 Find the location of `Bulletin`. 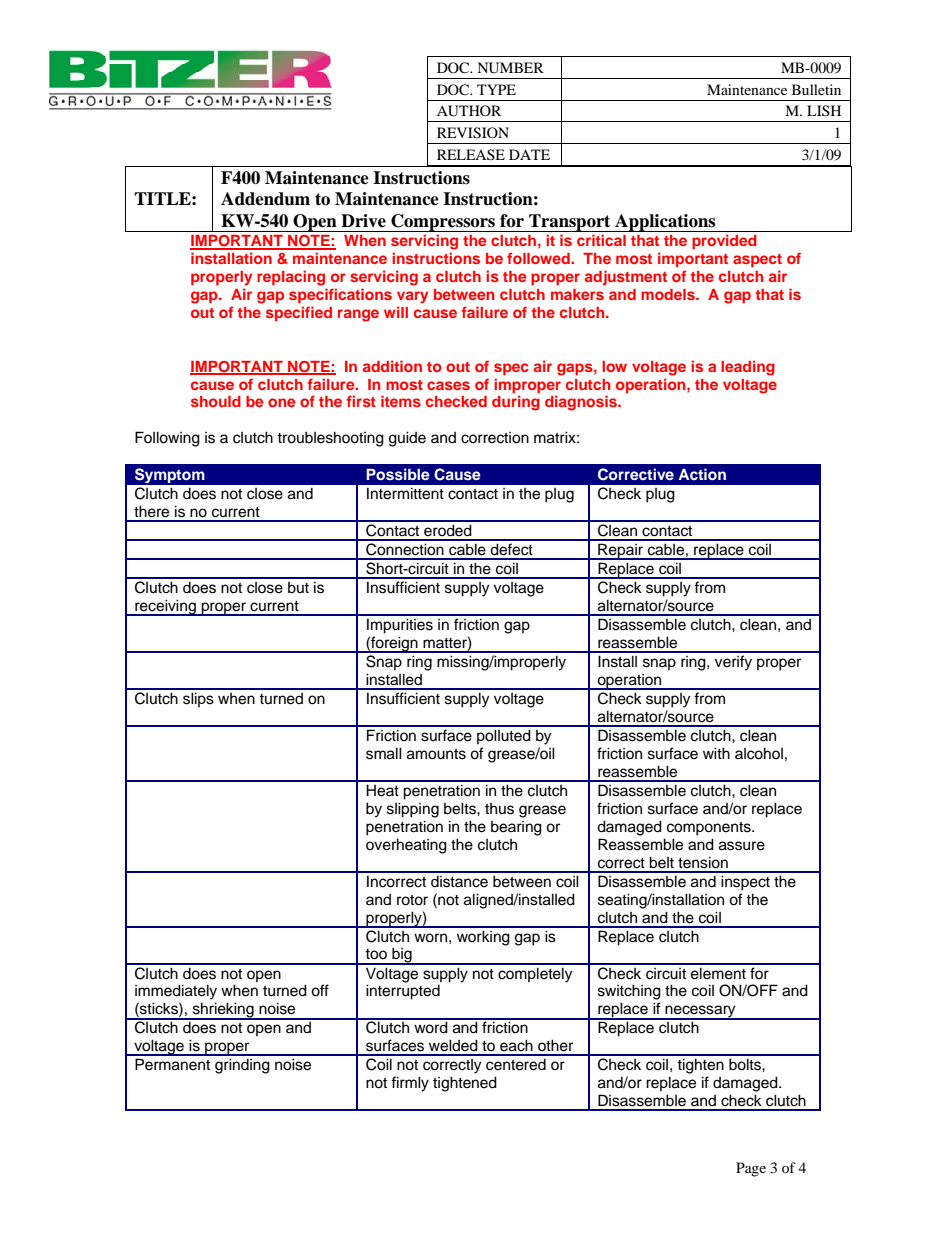

Bulletin is located at coordinates (816, 89).
